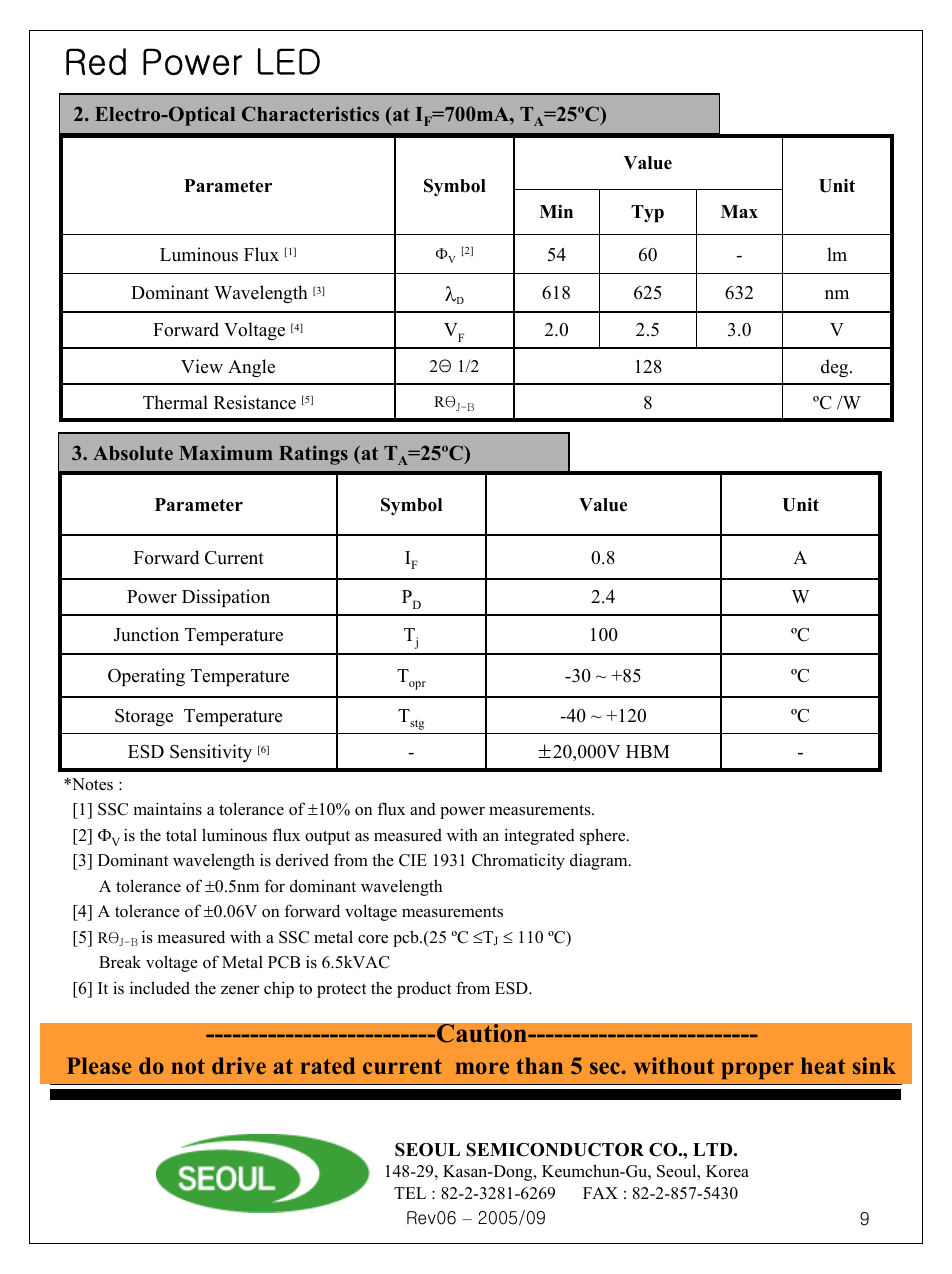  I want to click on deg, so click(836, 368).
